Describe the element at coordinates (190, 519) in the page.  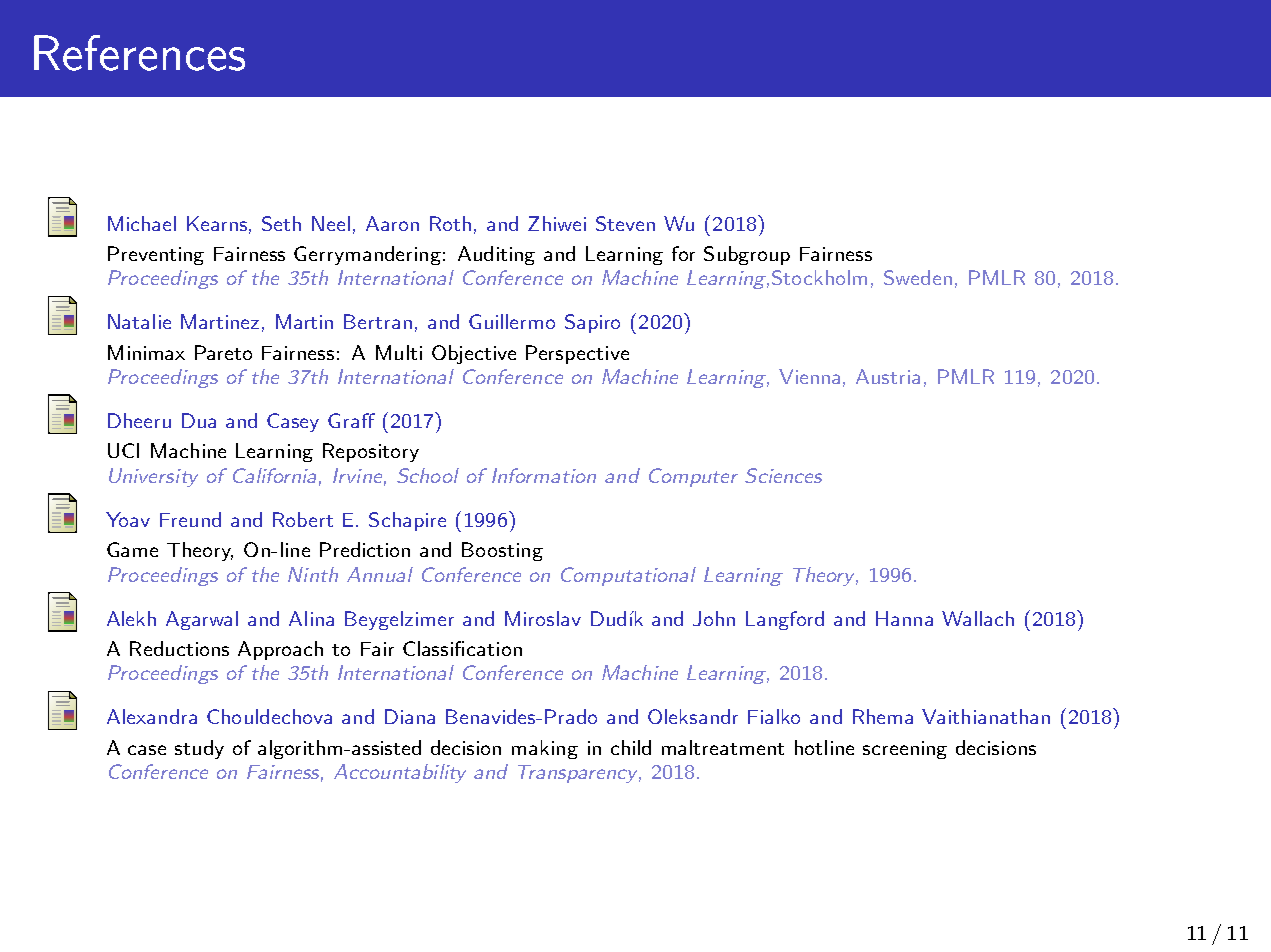
I see `Freund` at that location.
